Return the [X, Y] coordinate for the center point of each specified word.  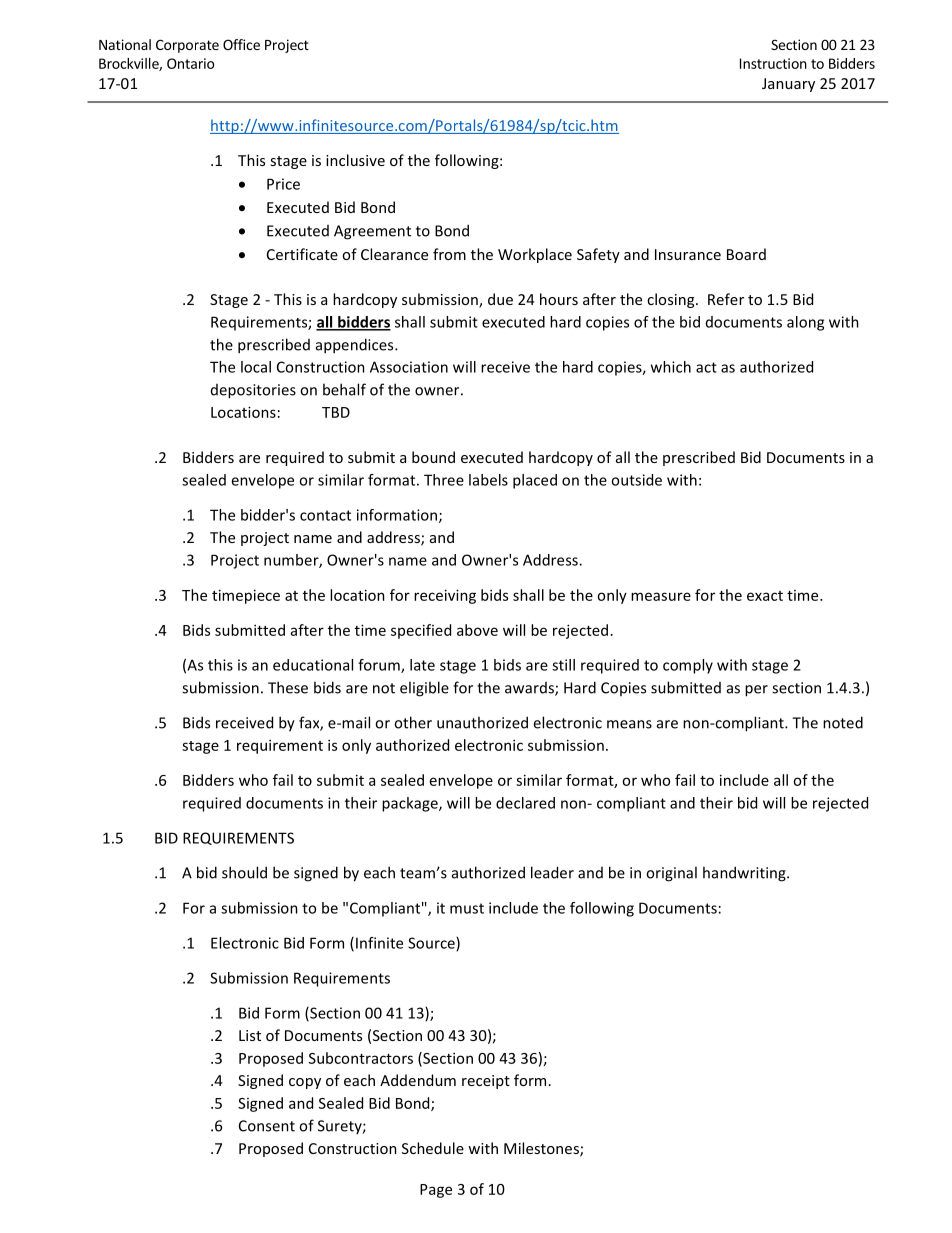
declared [525, 803]
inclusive [355, 160]
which [671, 367]
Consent [267, 1126]
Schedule [433, 1148]
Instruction [773, 63]
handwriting [745, 874]
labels [488, 480]
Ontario [190, 63]
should [244, 872]
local [256, 367]
